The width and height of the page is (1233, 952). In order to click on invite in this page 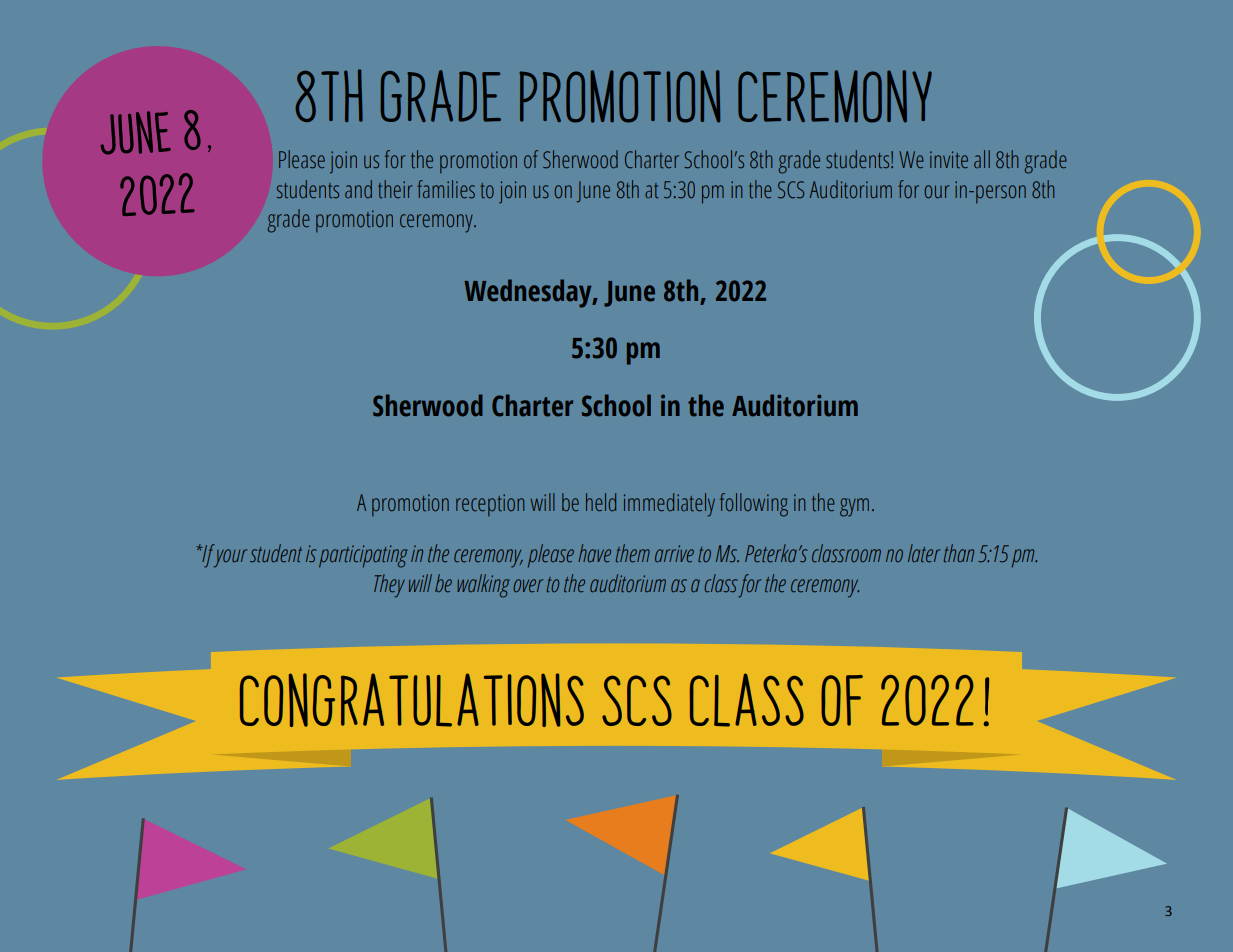, I will do `click(949, 159)`.
